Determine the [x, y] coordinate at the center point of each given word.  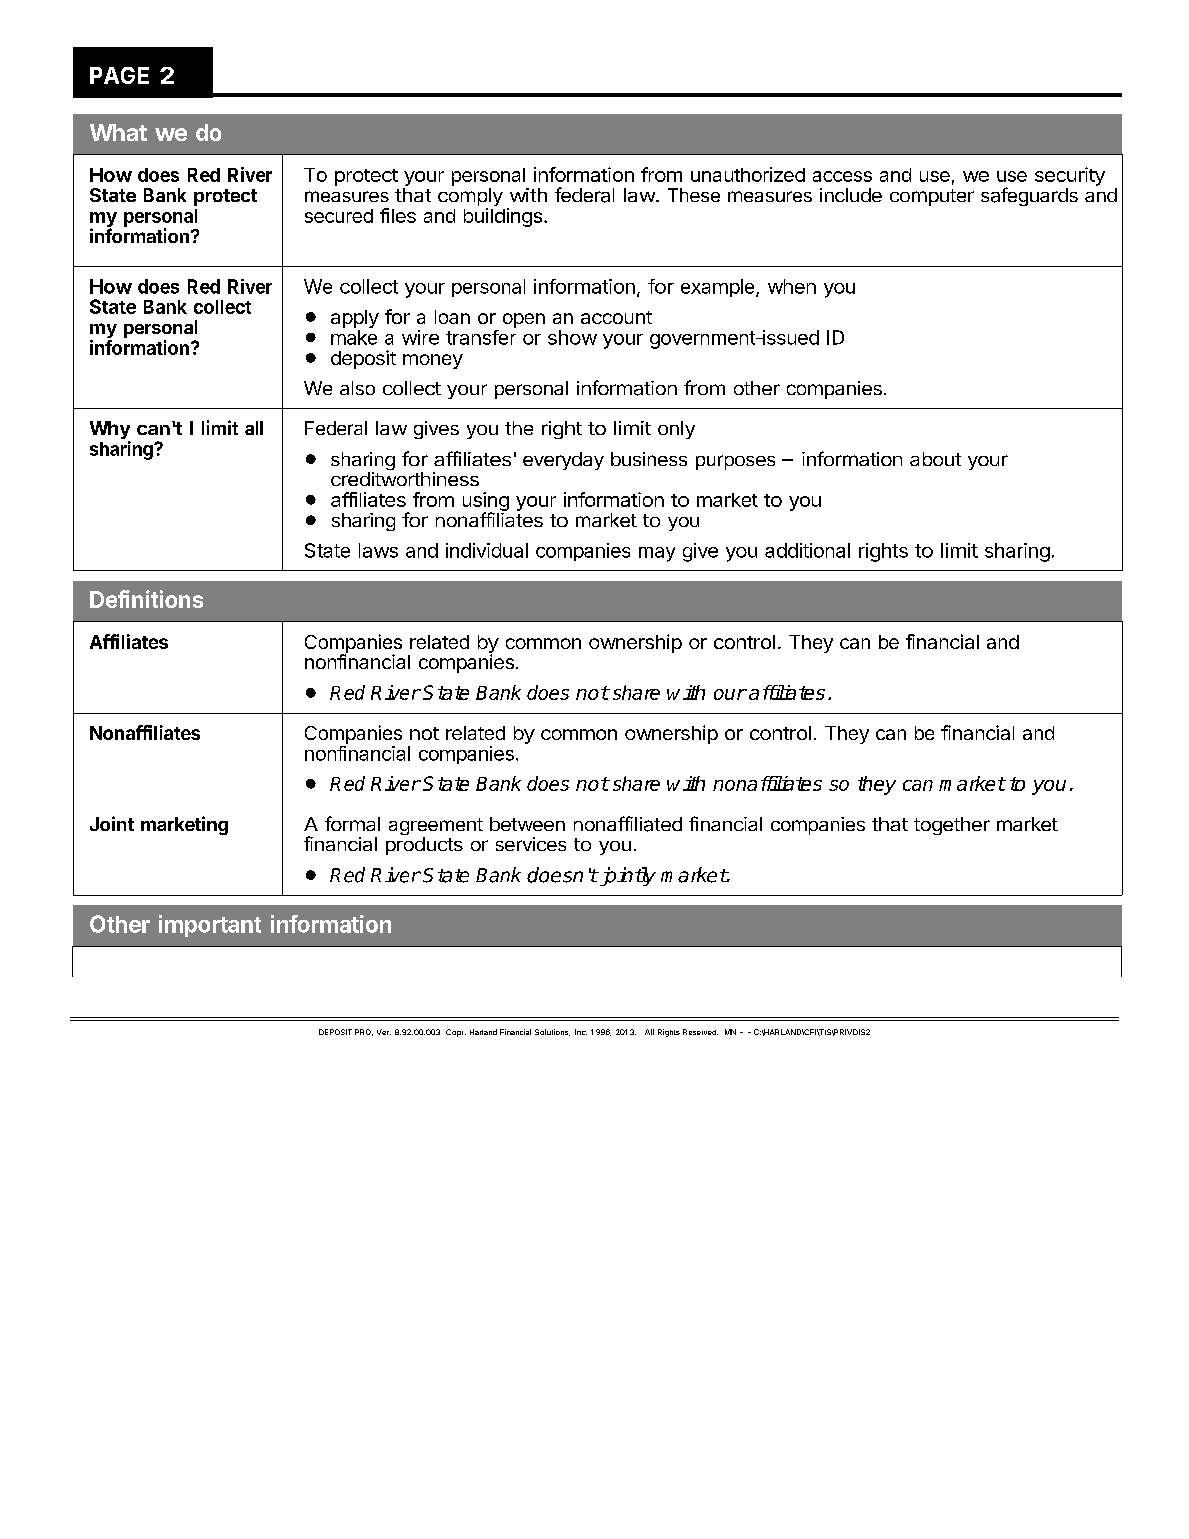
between [527, 824]
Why [110, 431]
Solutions [552, 1032]
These [694, 195]
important [210, 926]
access [842, 176]
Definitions [146, 599]
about [935, 459]
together [952, 826]
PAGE [119, 75]
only [676, 430]
